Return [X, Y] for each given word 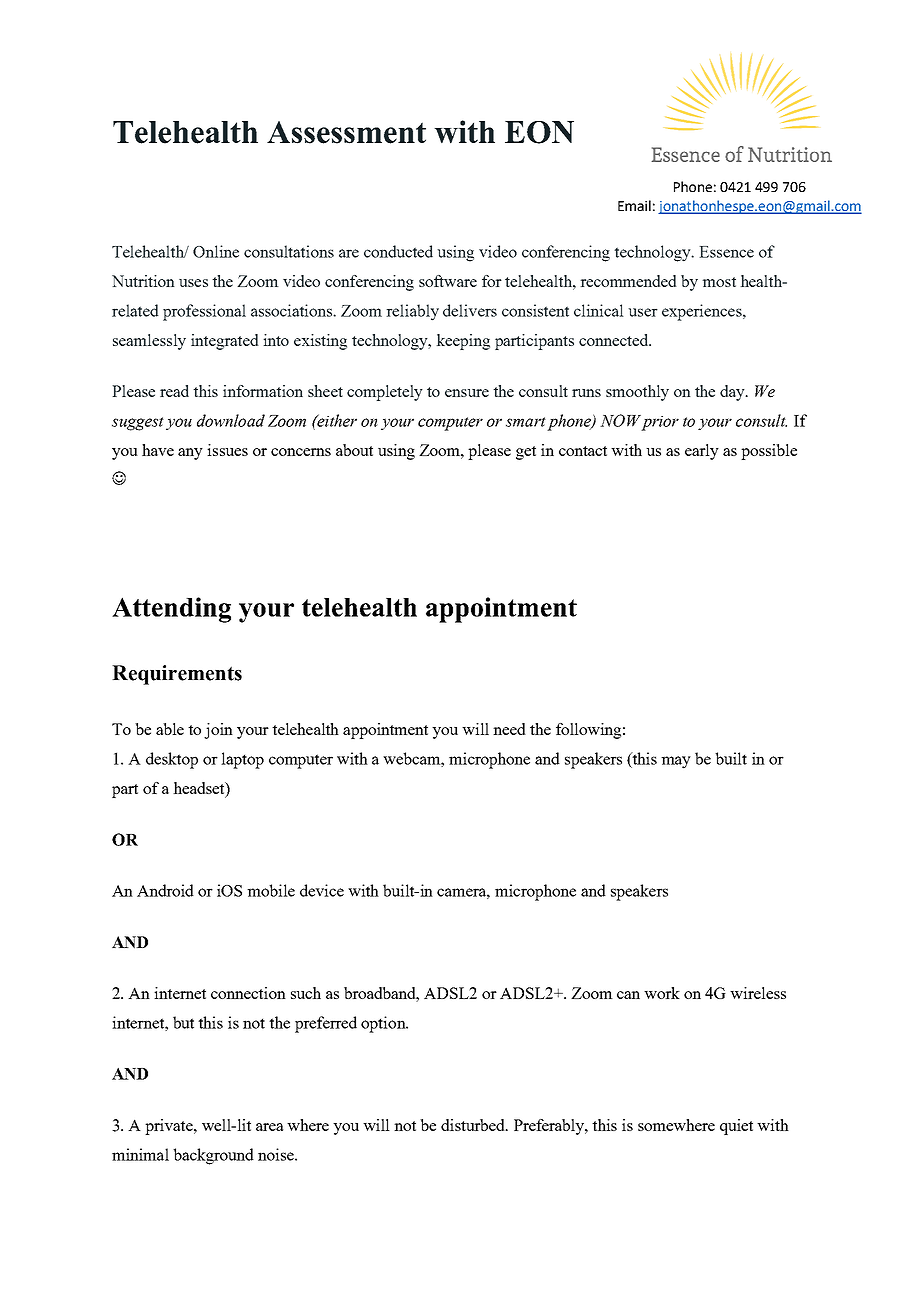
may [676, 762]
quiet [736, 1127]
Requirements [177, 675]
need [509, 729]
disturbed [474, 1125]
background [213, 1156]
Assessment [346, 132]
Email [634, 205]
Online [216, 251]
